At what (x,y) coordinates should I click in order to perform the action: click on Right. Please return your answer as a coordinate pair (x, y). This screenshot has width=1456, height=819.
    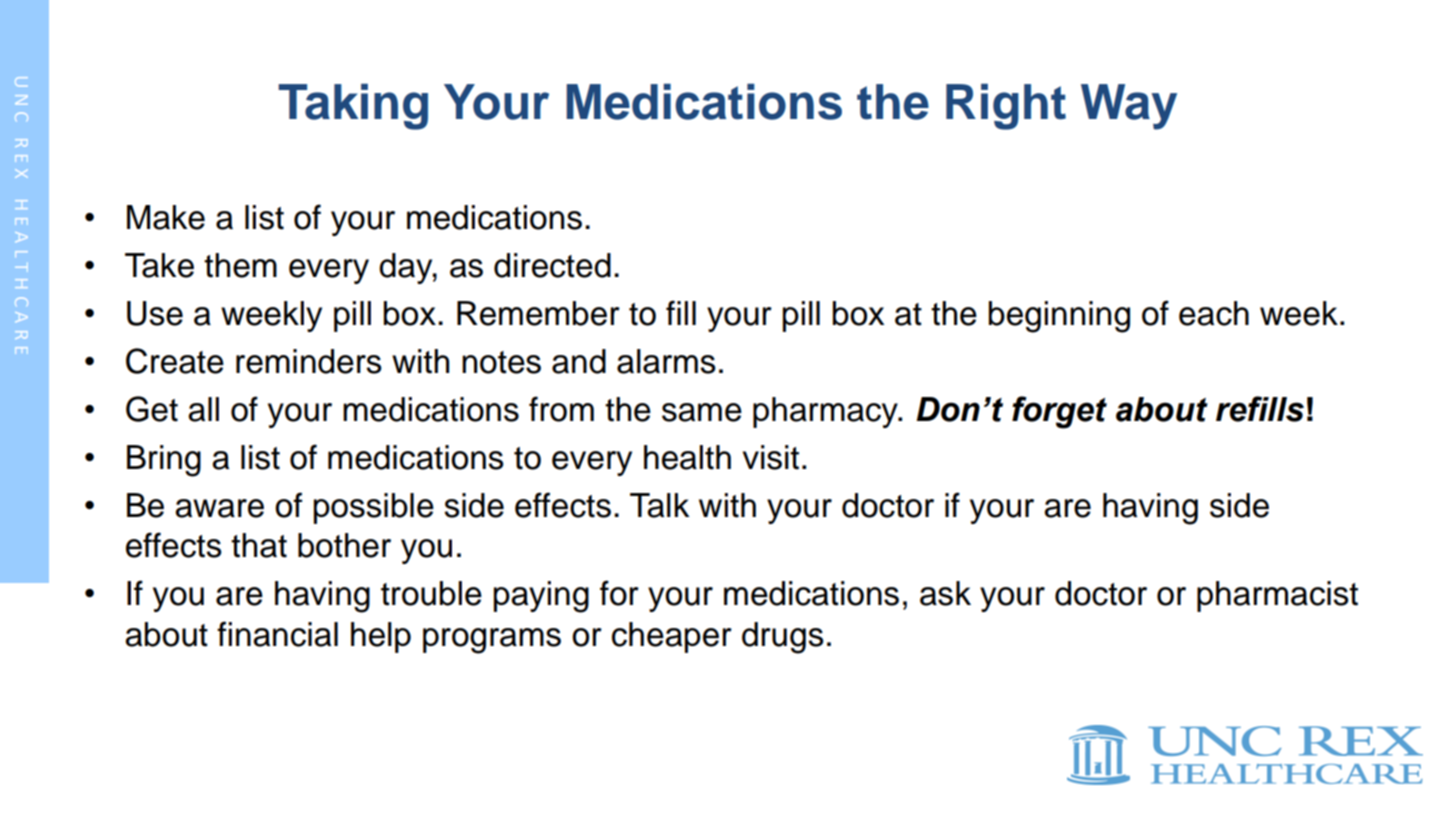
    Looking at the image, I should click on (1006, 107).
